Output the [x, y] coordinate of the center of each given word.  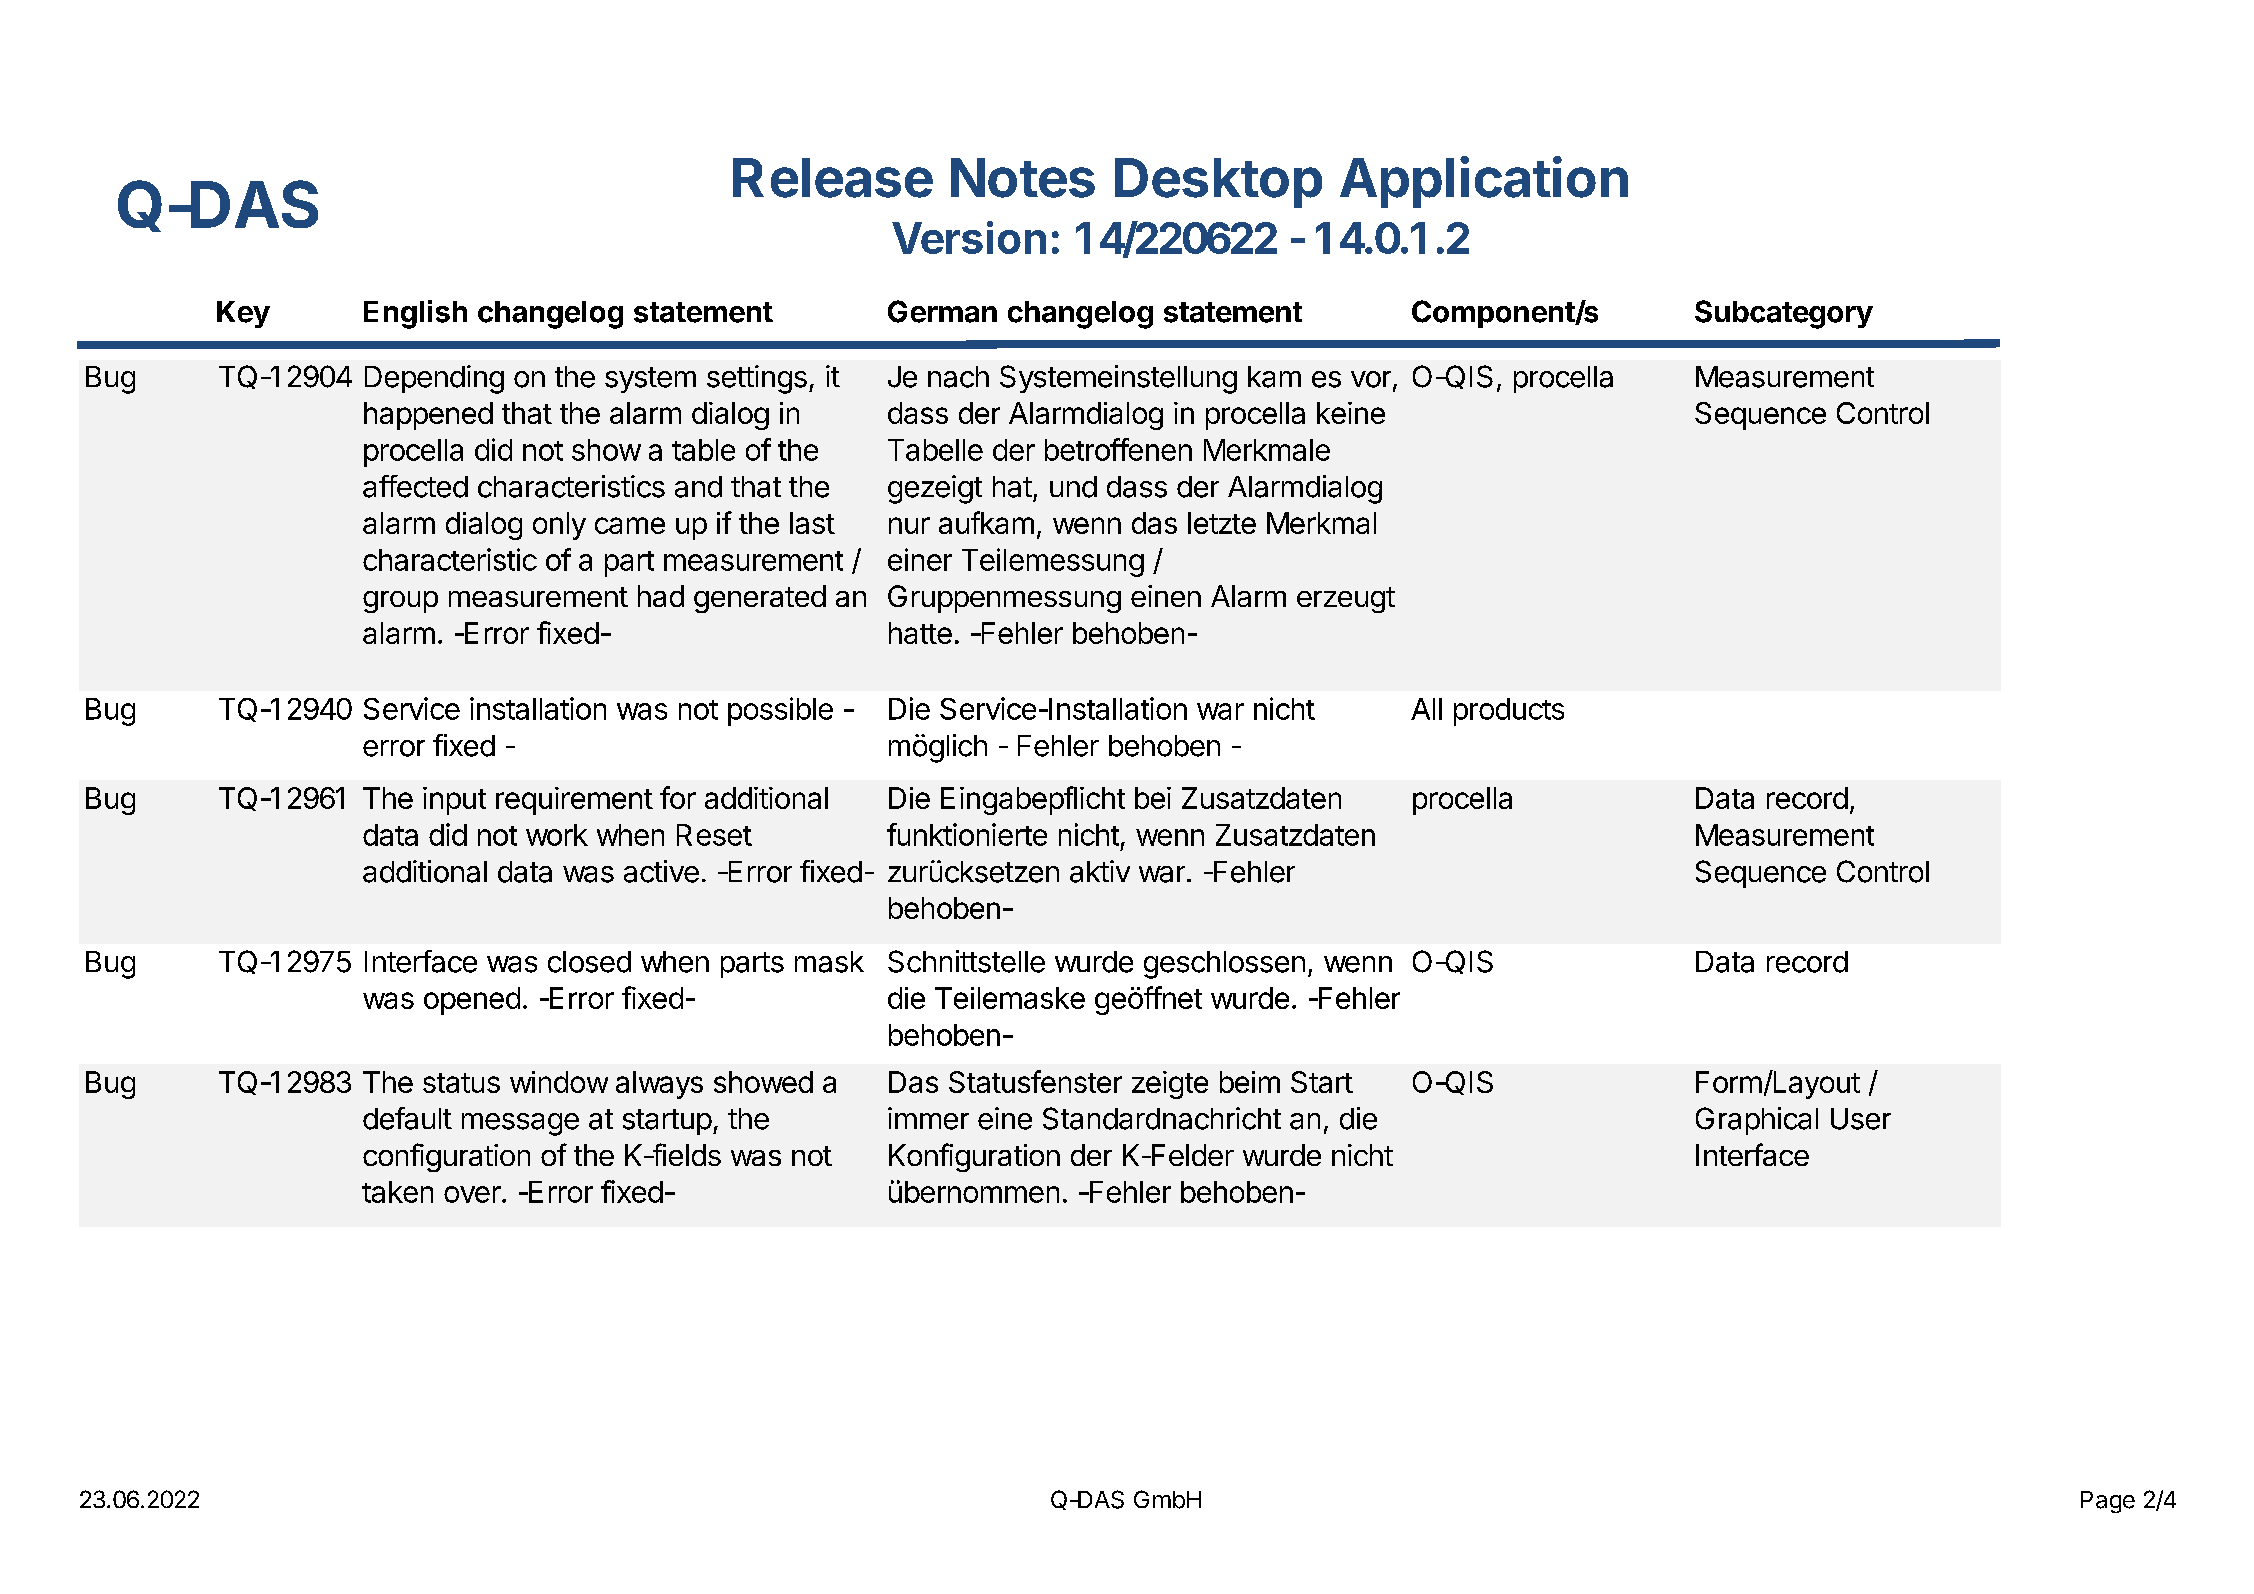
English [415, 314]
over [473, 1194]
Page [2108, 1502]
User [1861, 1119]
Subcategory [1784, 314]
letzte [1222, 523]
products [1509, 712]
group [400, 602]
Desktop [1218, 183]
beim [1250, 1082]
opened [472, 1001]
